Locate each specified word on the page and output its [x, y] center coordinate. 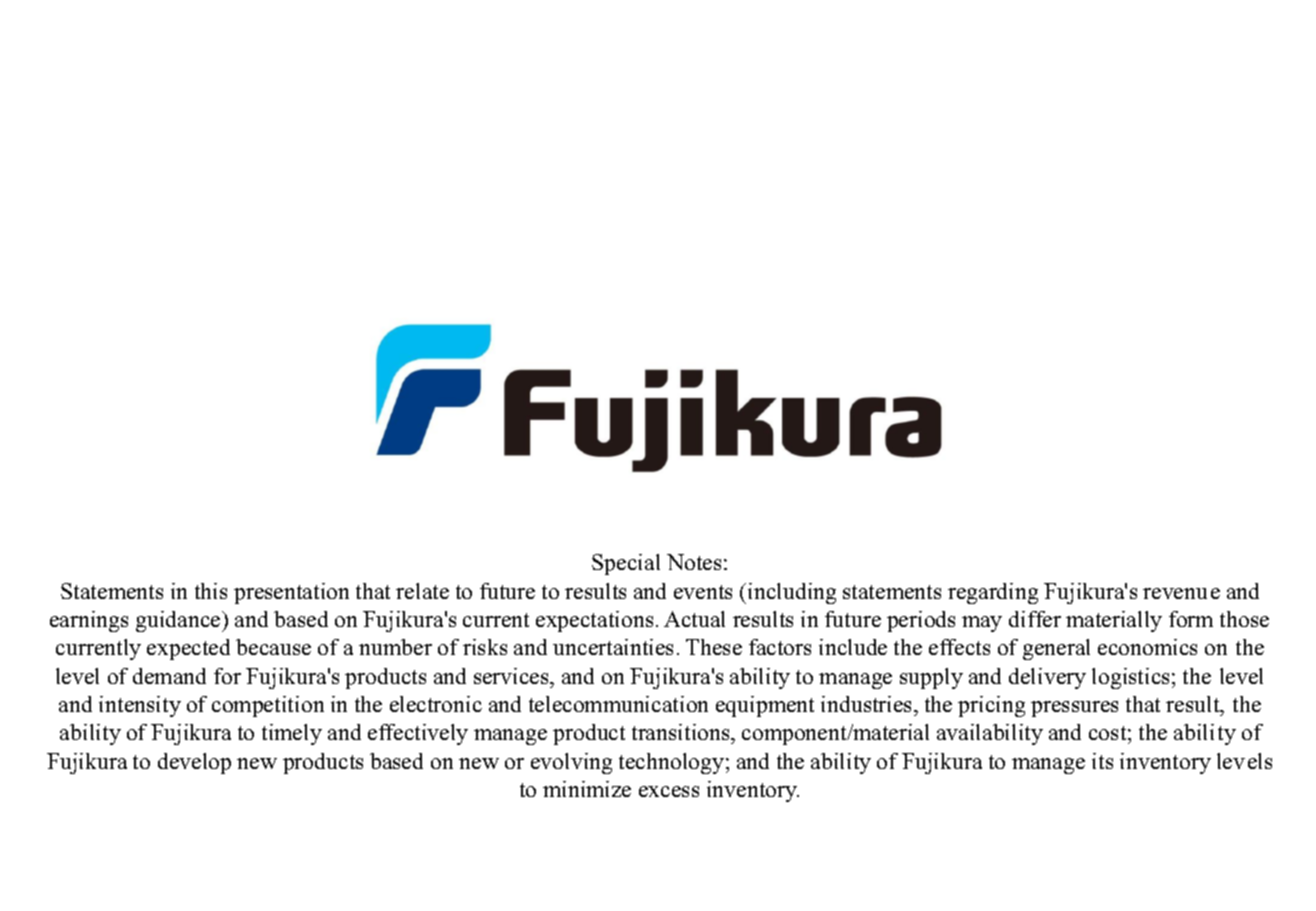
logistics [1130, 678]
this [211, 591]
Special [626, 564]
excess [669, 791]
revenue [1181, 593]
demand [169, 676]
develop [194, 763]
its [1102, 761]
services [512, 676]
